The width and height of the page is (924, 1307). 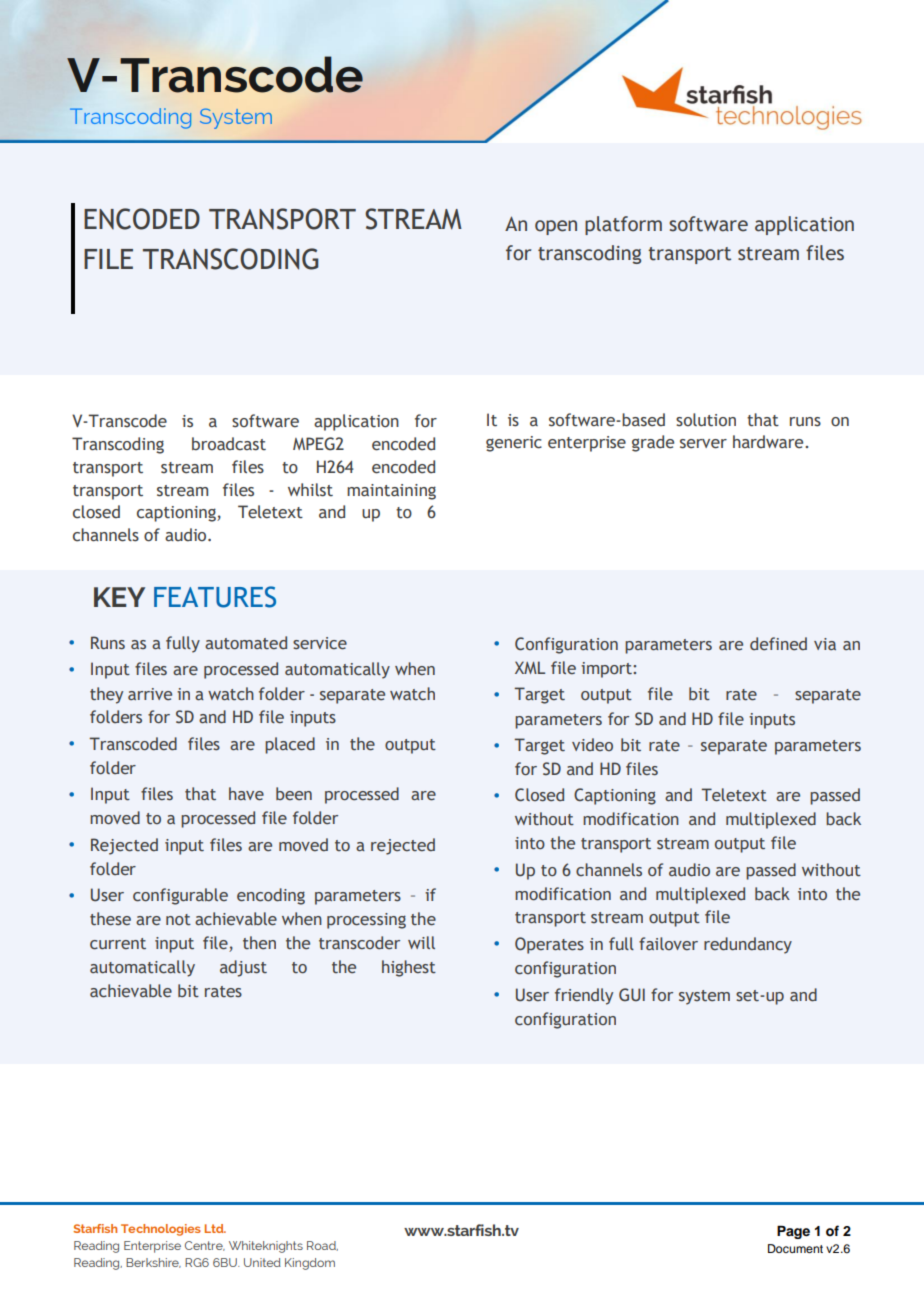 What do you see at coordinates (748, 945) in the page?
I see `redundancy` at bounding box center [748, 945].
